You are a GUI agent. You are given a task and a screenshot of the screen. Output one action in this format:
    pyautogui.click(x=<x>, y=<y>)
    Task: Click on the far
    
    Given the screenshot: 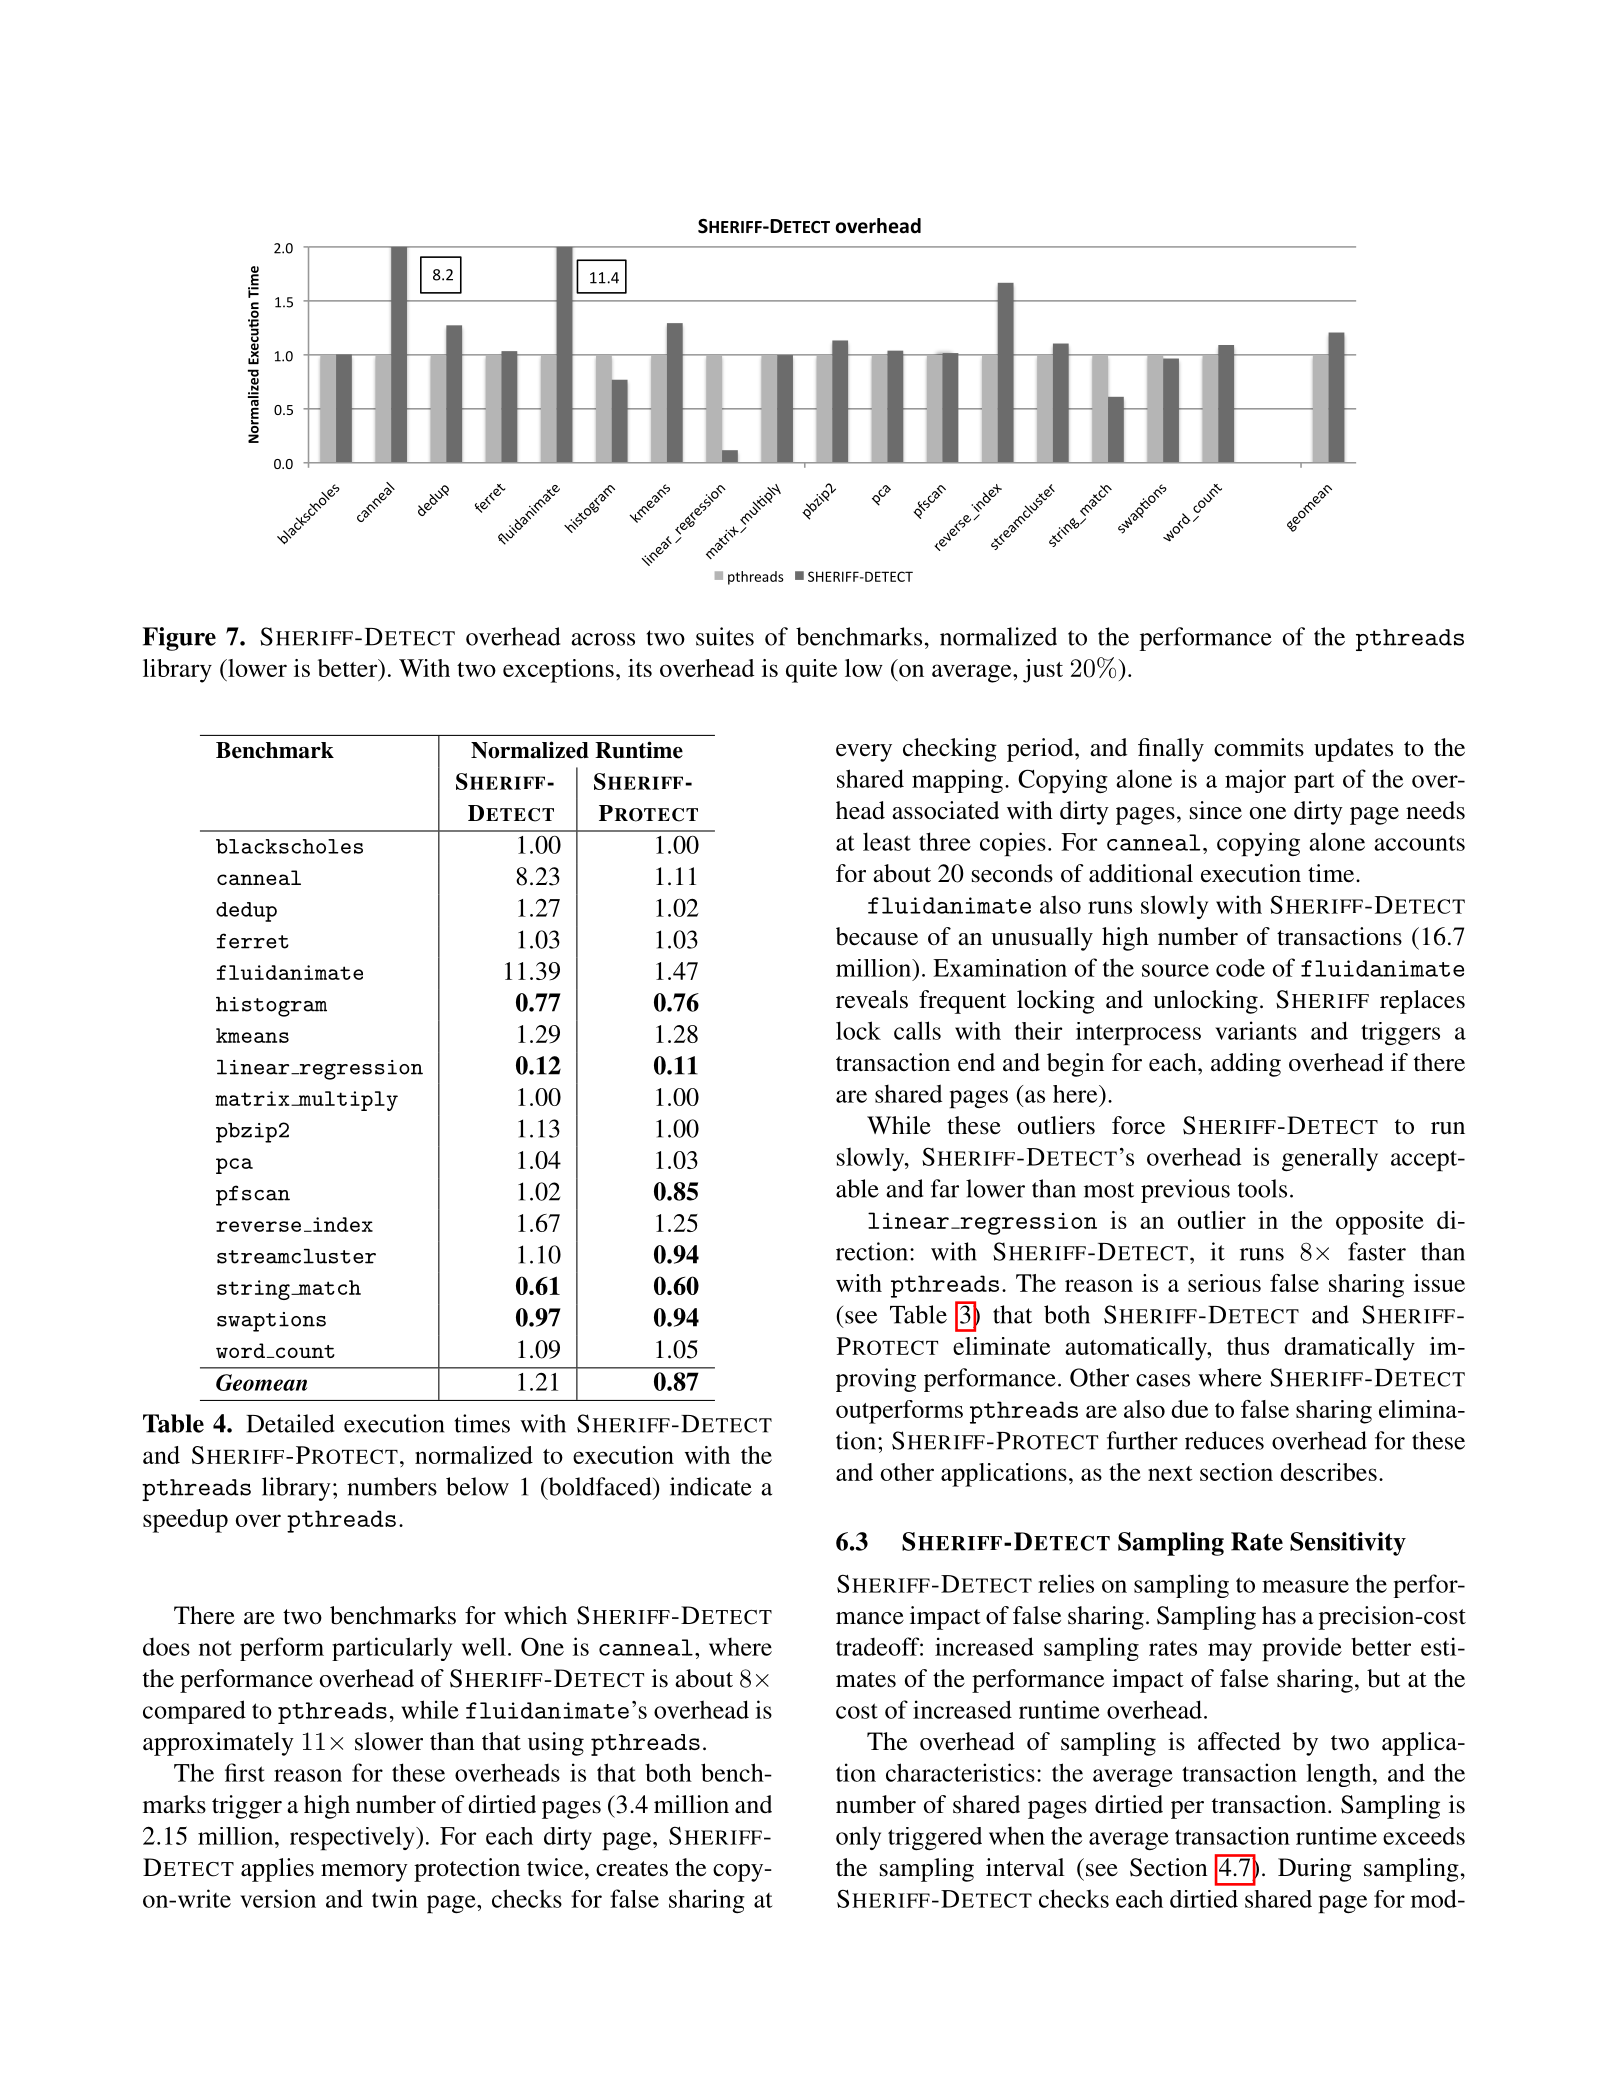 What is the action you would take?
    pyautogui.click(x=945, y=1188)
